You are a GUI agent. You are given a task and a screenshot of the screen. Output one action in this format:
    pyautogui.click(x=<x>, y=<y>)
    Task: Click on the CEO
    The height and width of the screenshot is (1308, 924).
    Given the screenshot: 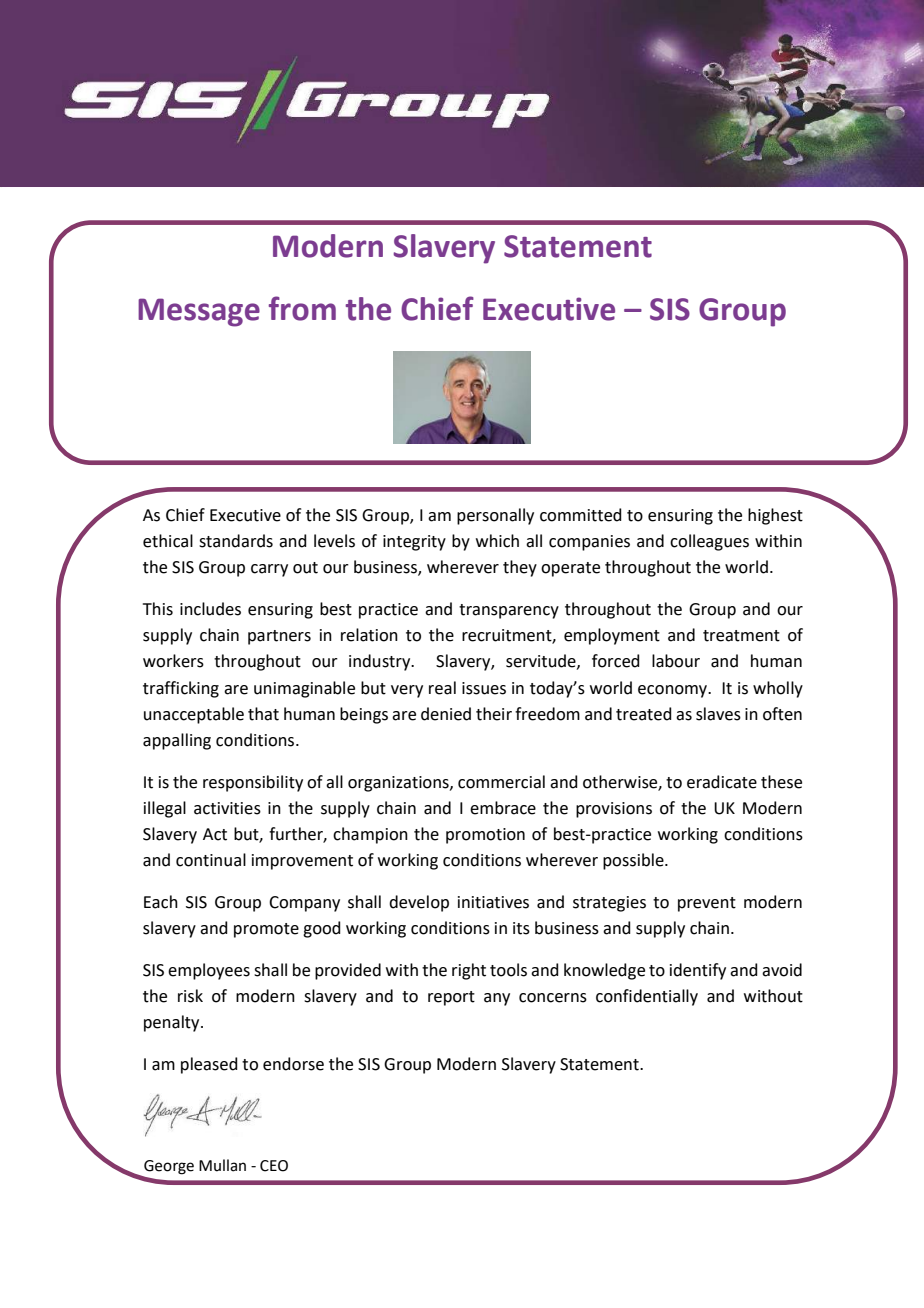 What is the action you would take?
    pyautogui.click(x=274, y=1166)
